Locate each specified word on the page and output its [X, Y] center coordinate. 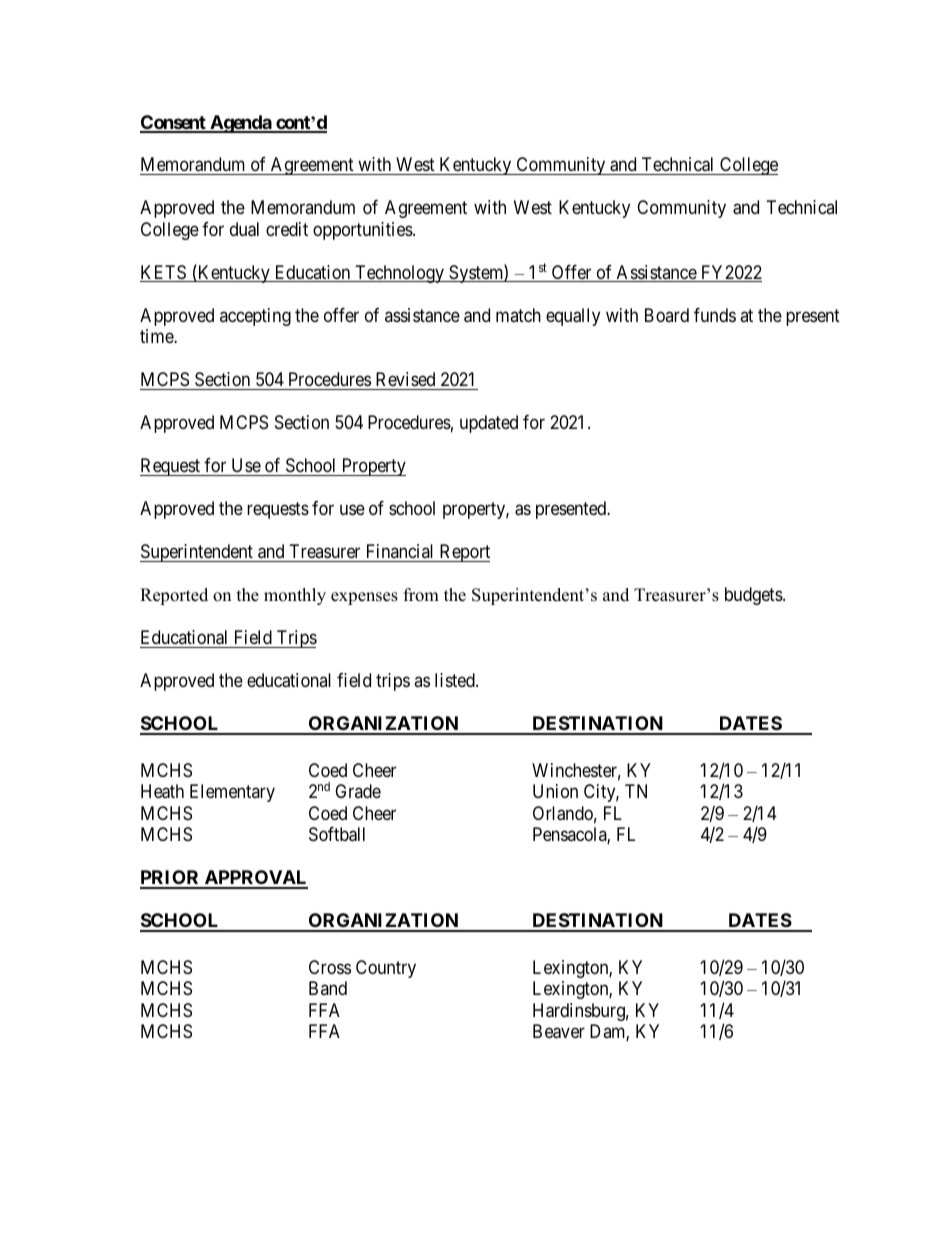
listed [456, 680]
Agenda [240, 124]
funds [715, 315]
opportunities [363, 231]
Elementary [232, 793]
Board [667, 315]
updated [489, 424]
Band [328, 988]
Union [555, 791]
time [157, 336]
